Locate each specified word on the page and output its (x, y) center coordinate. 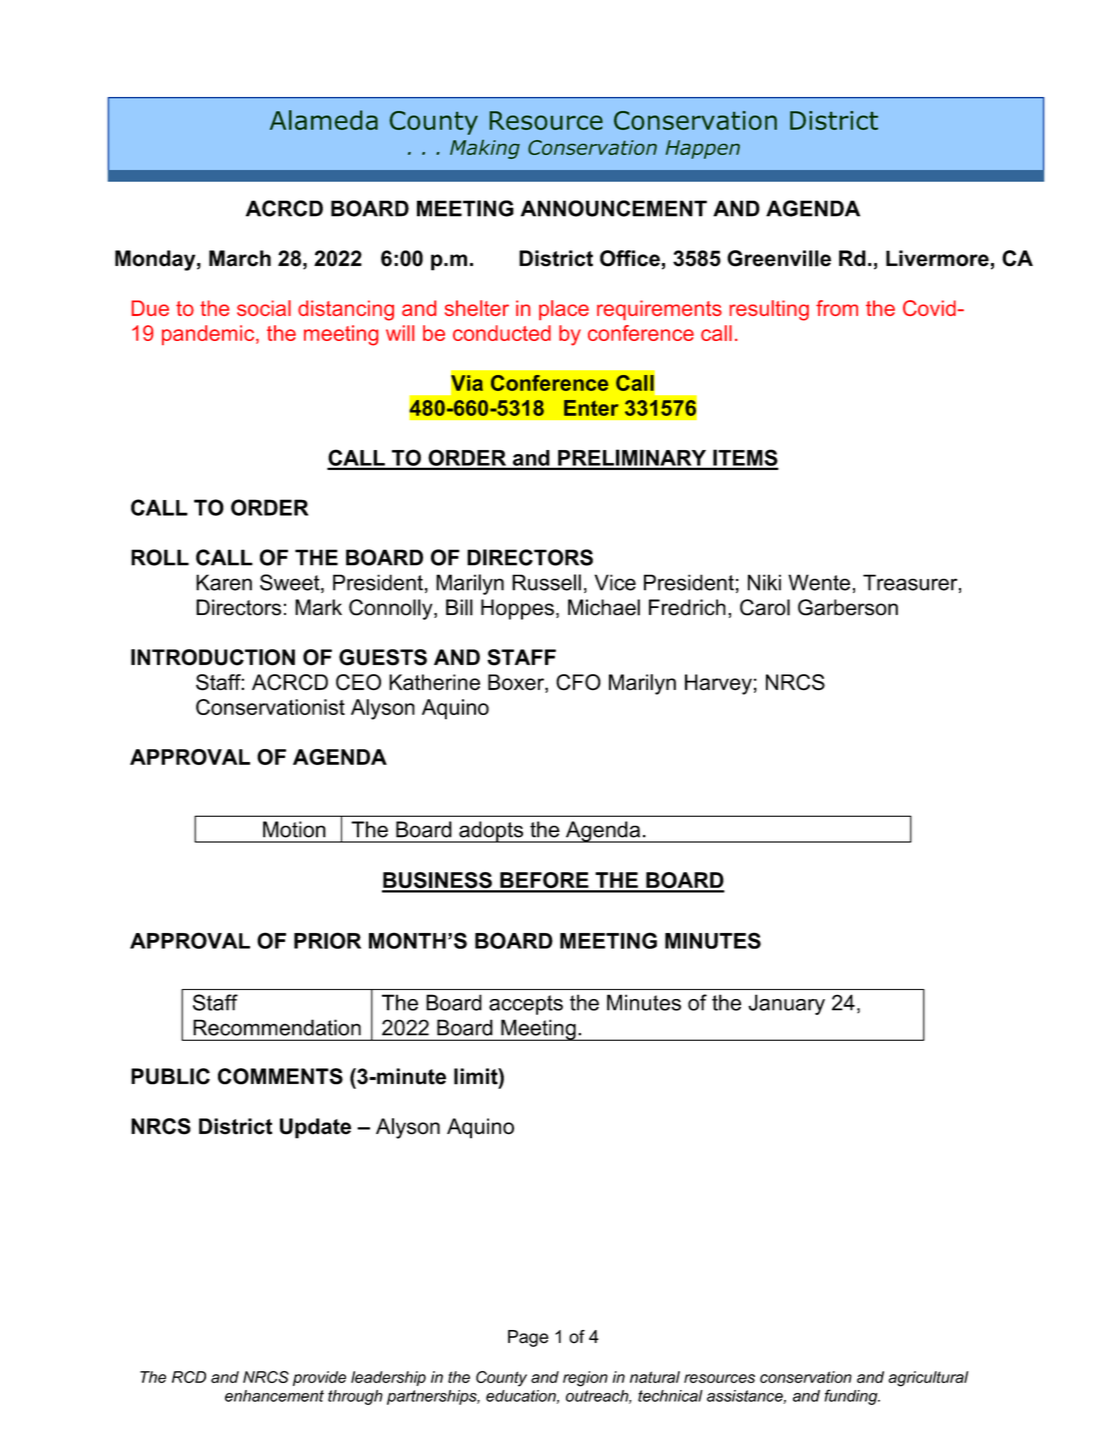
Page (528, 1338)
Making (485, 149)
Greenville (779, 258)
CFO (578, 682)
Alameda (324, 120)
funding (852, 1397)
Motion (294, 829)
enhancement (274, 1396)
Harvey (718, 684)
